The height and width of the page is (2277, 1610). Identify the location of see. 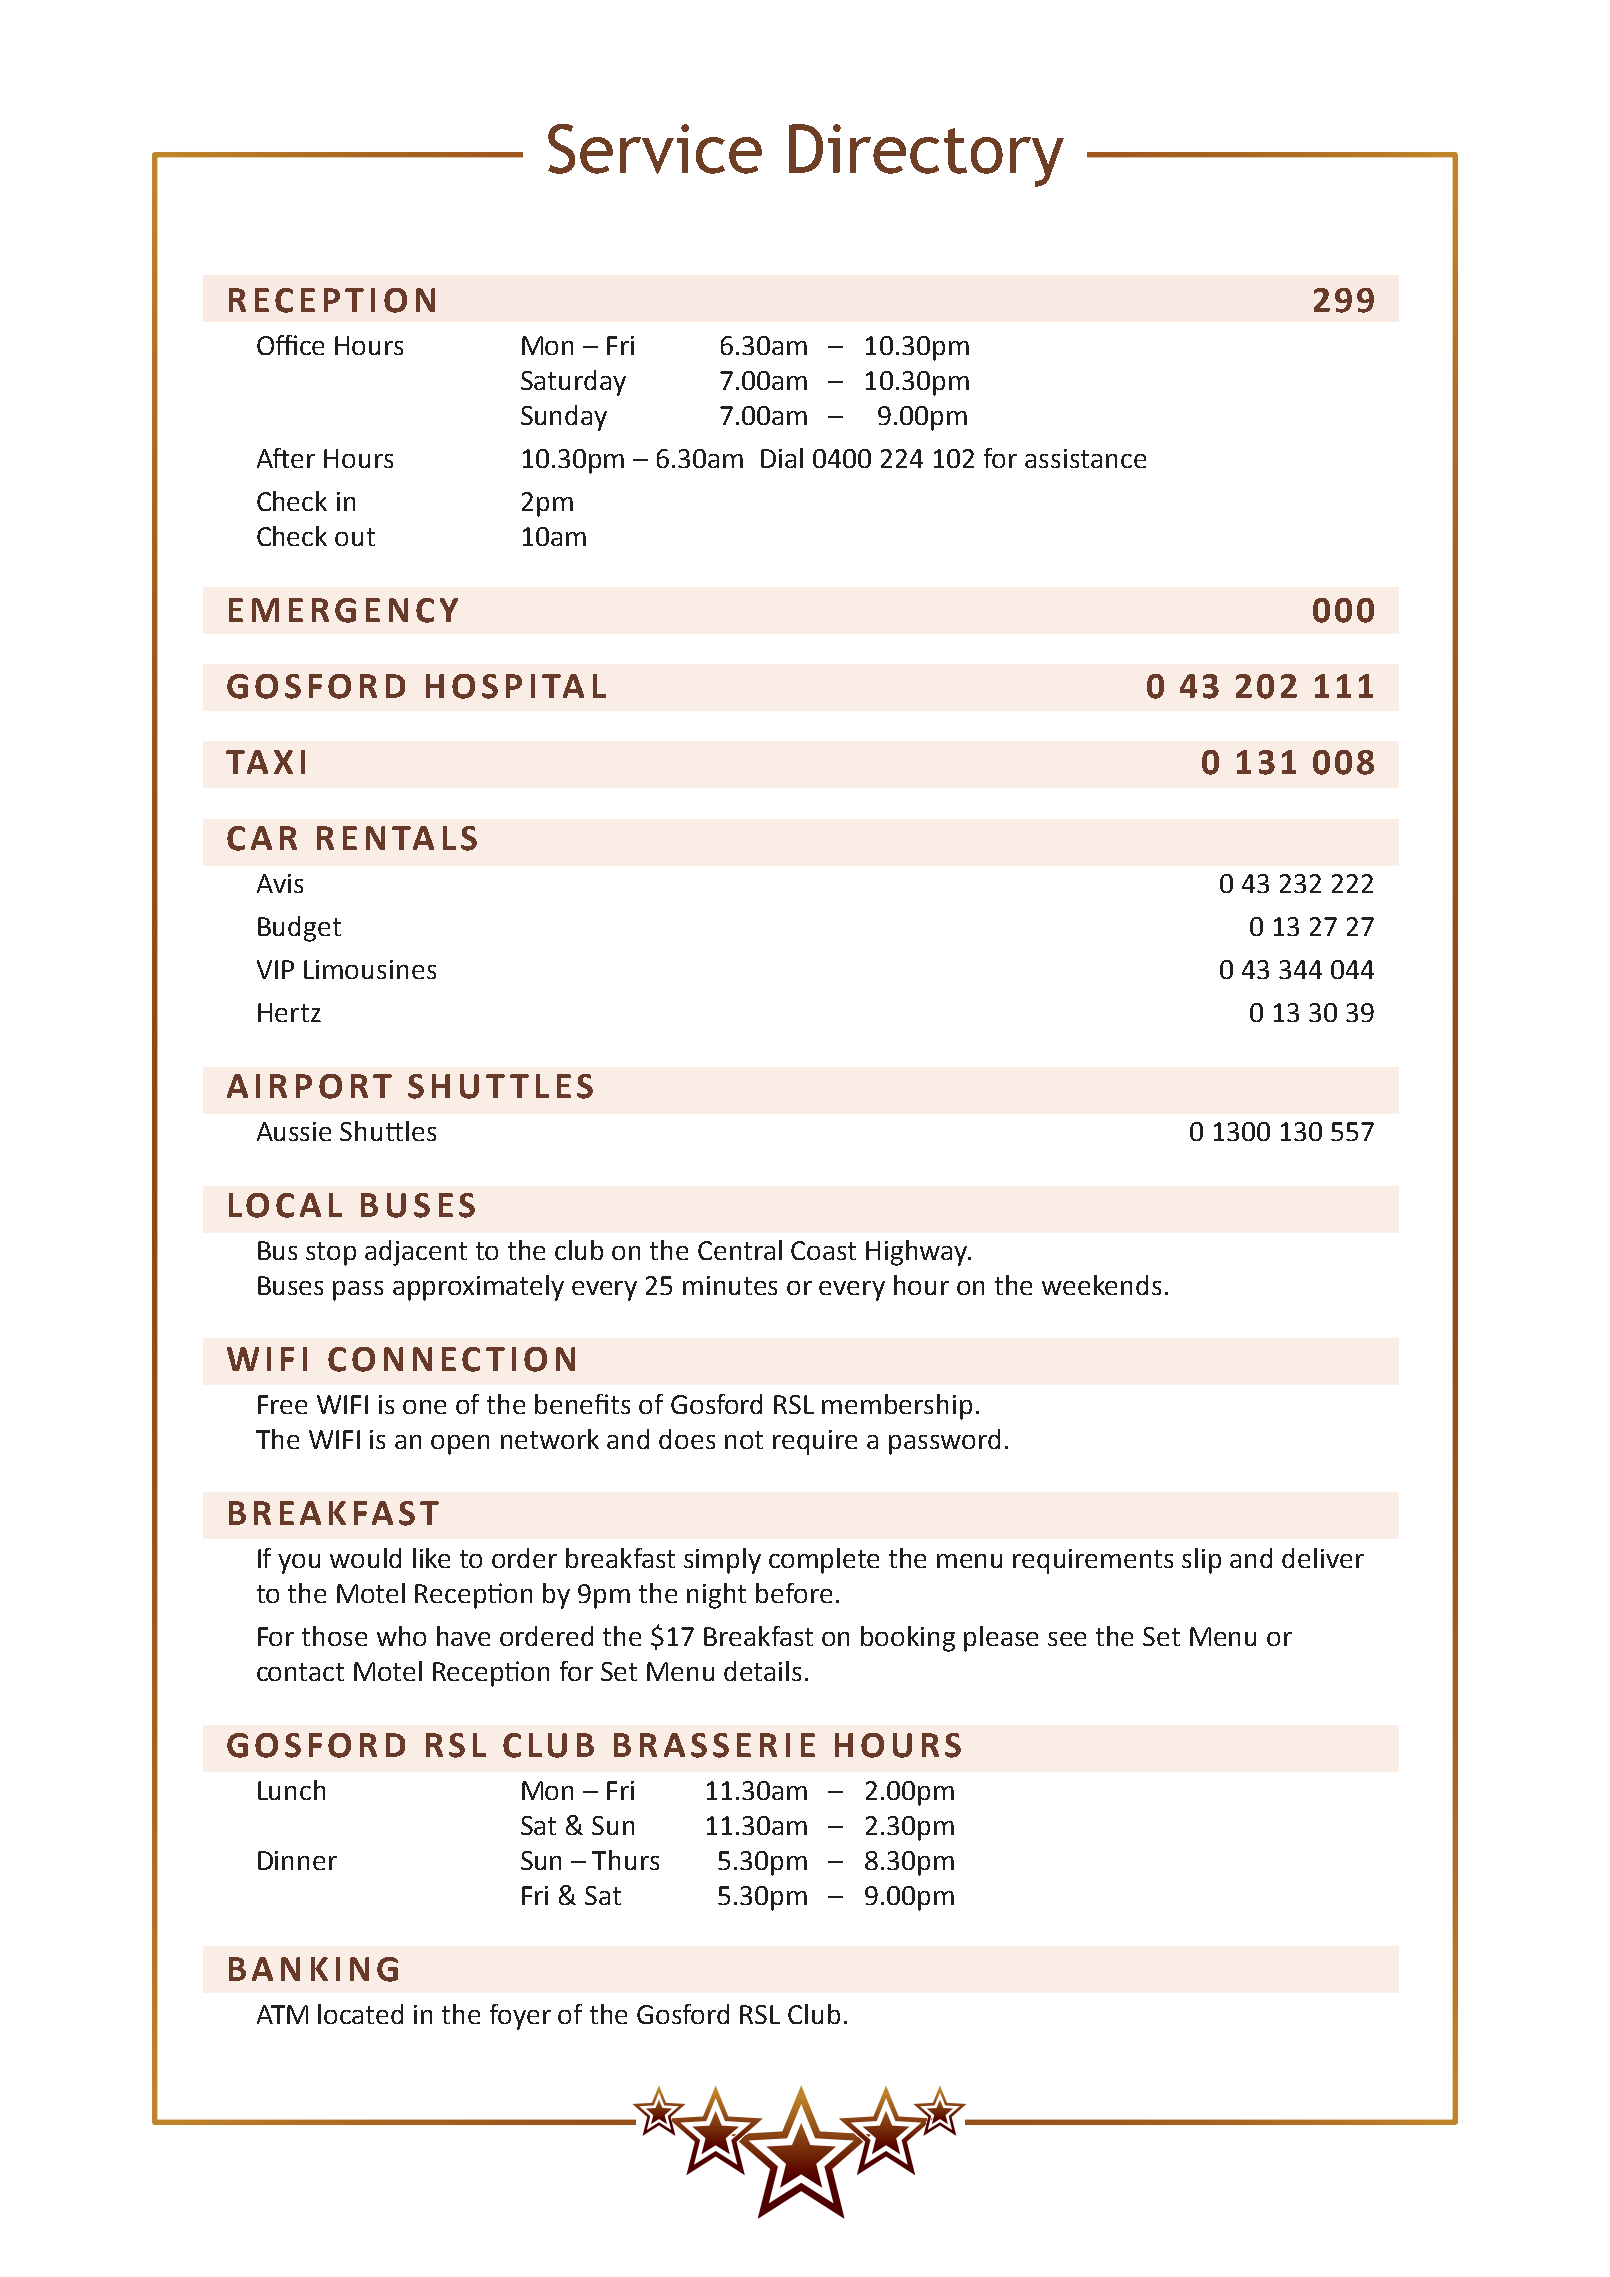
(1067, 1639).
